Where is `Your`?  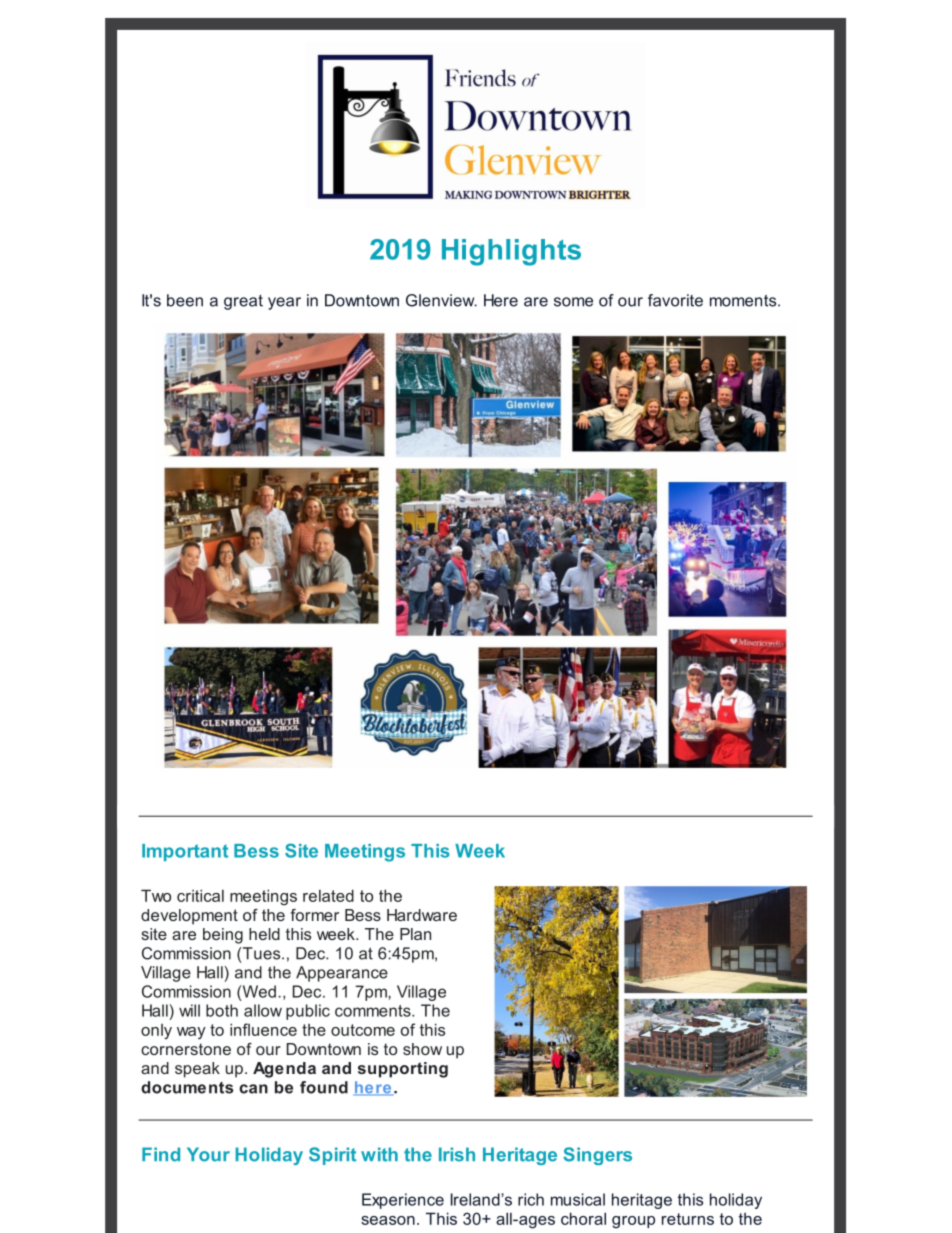
Your is located at coordinates (208, 1154).
